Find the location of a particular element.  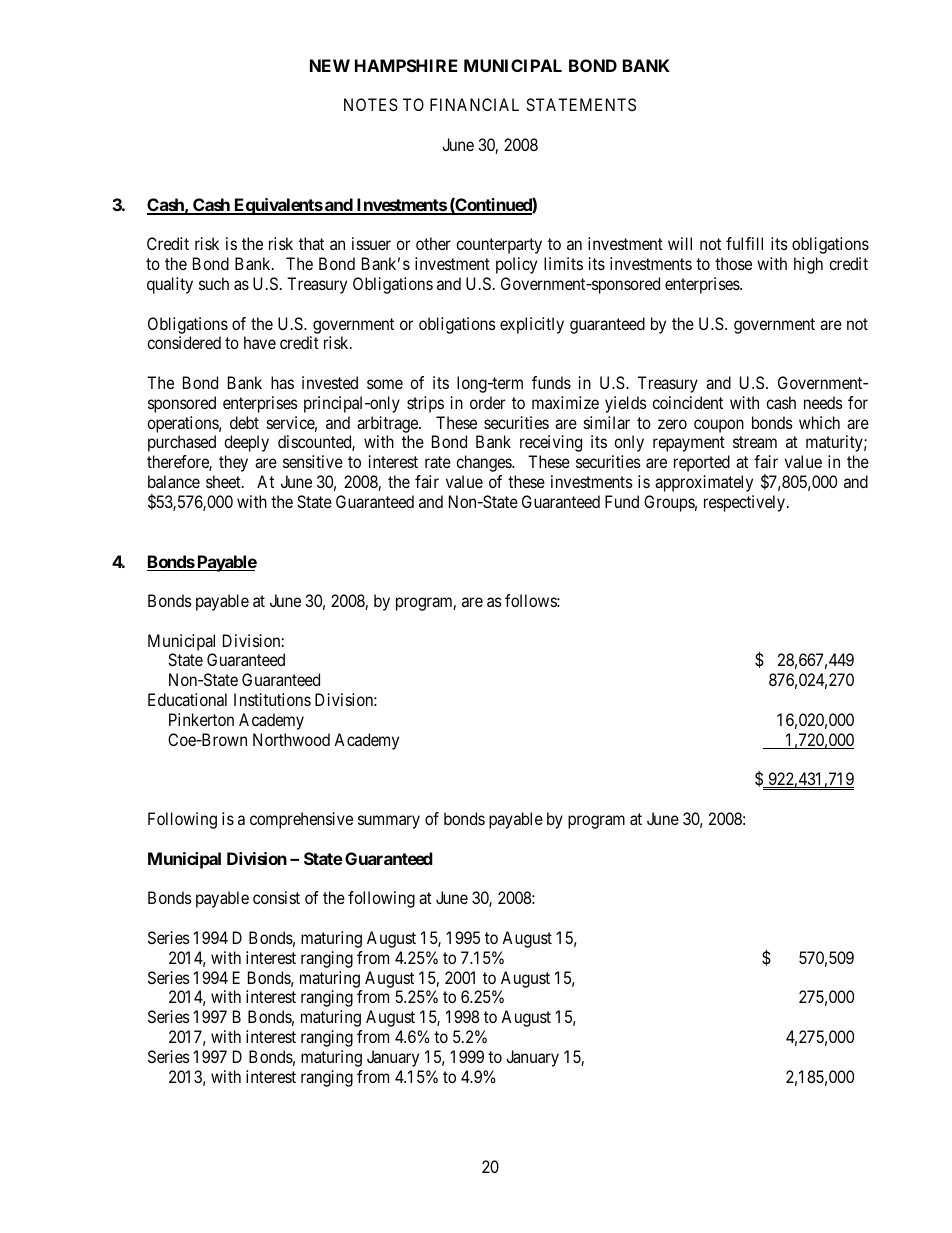

comprehensive is located at coordinates (301, 820).
